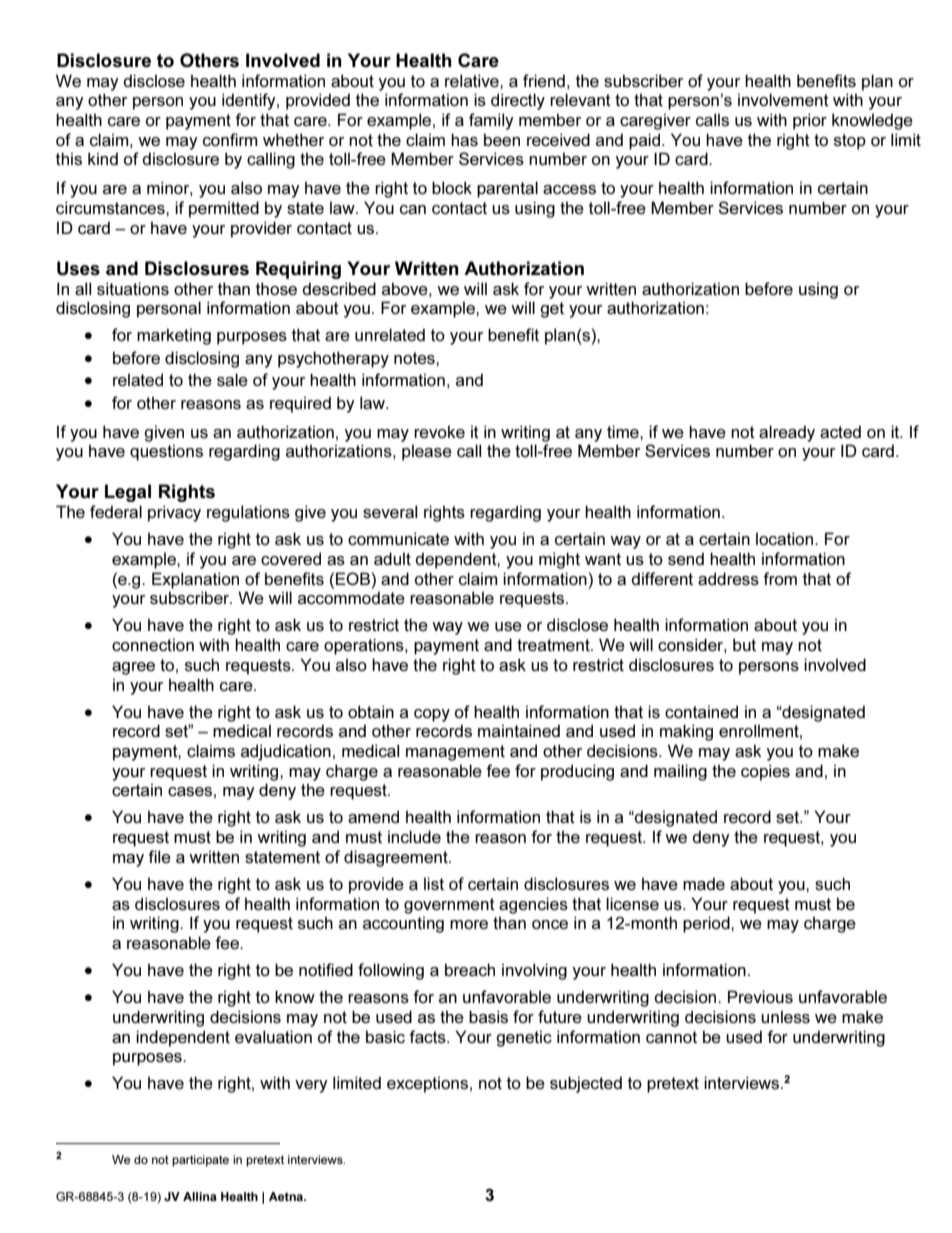  I want to click on family, so click(491, 121).
